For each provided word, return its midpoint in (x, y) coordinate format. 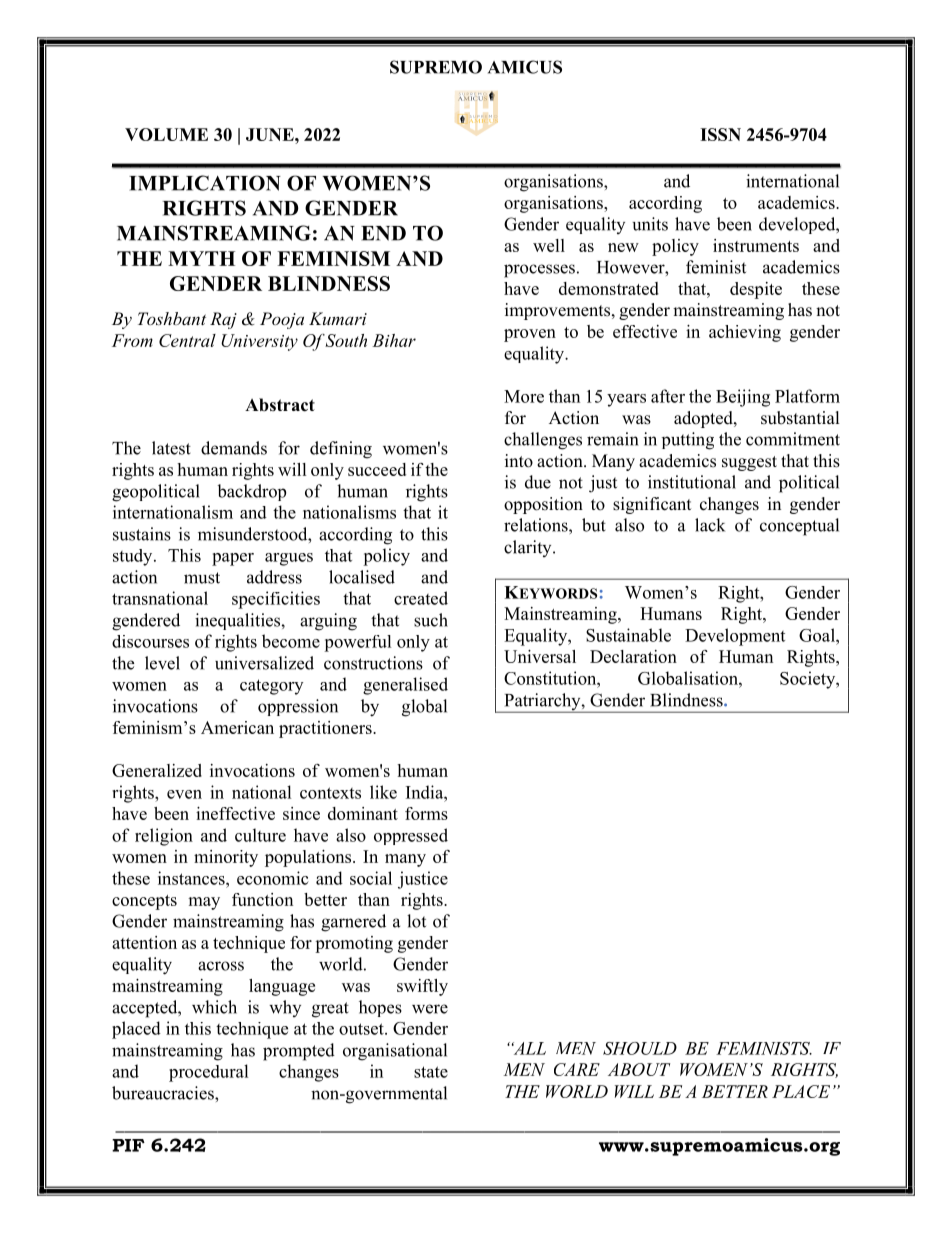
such (431, 620)
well (549, 245)
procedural (209, 1073)
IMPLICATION (205, 183)
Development (735, 637)
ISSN (720, 134)
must (202, 578)
